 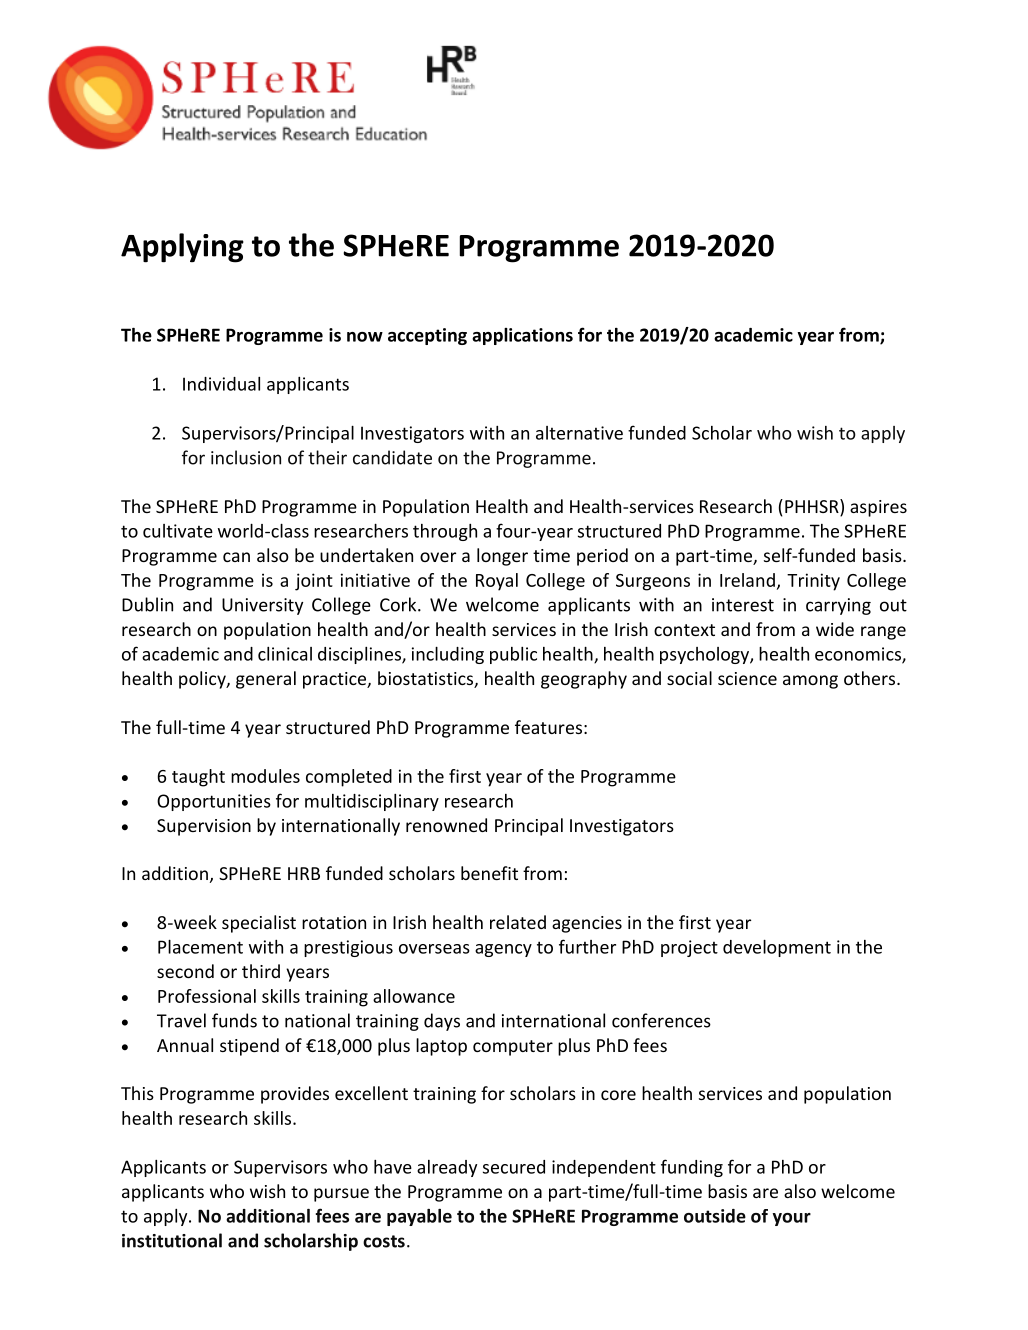 What do you see at coordinates (813, 582) in the document?
I see `Trinity` at bounding box center [813, 582].
